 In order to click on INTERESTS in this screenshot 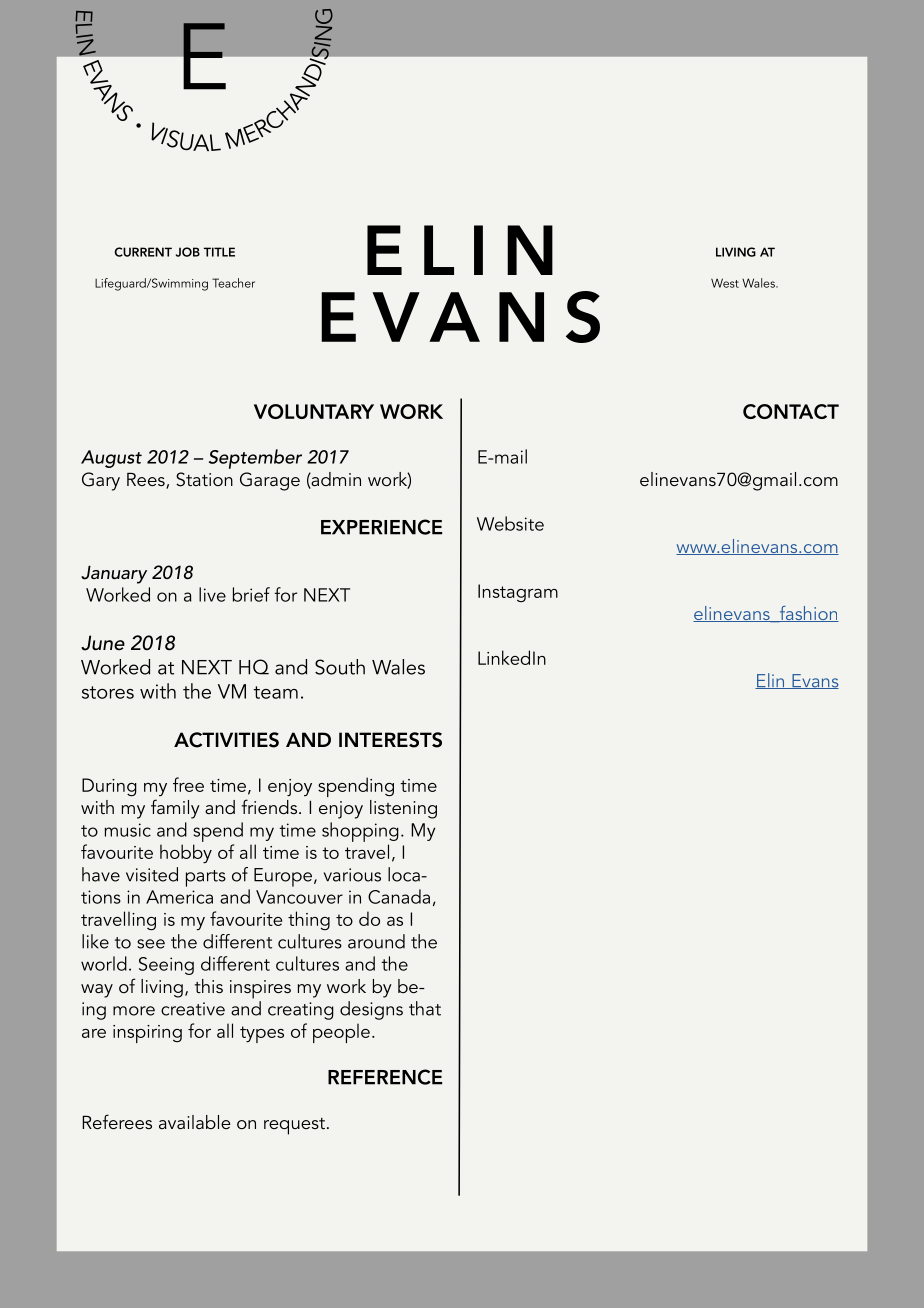, I will do `click(390, 740)`.
